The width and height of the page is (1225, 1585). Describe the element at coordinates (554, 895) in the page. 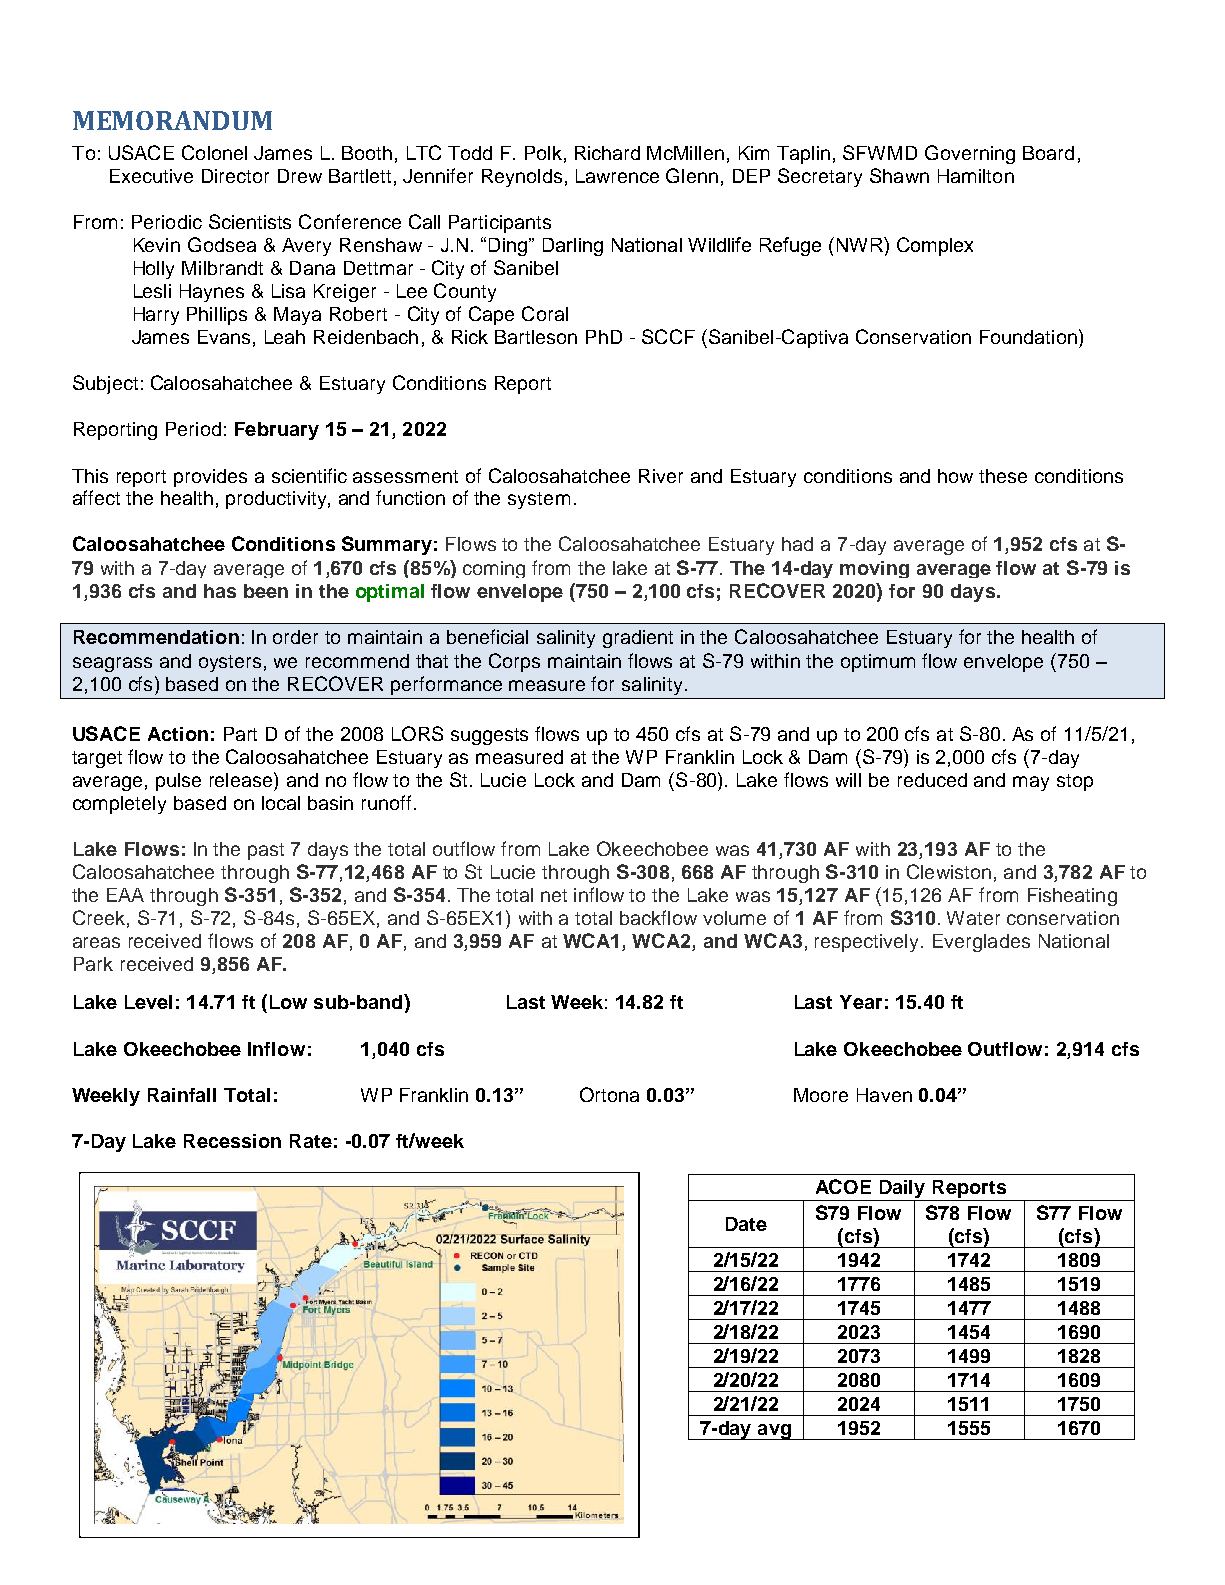

I see `net` at that location.
